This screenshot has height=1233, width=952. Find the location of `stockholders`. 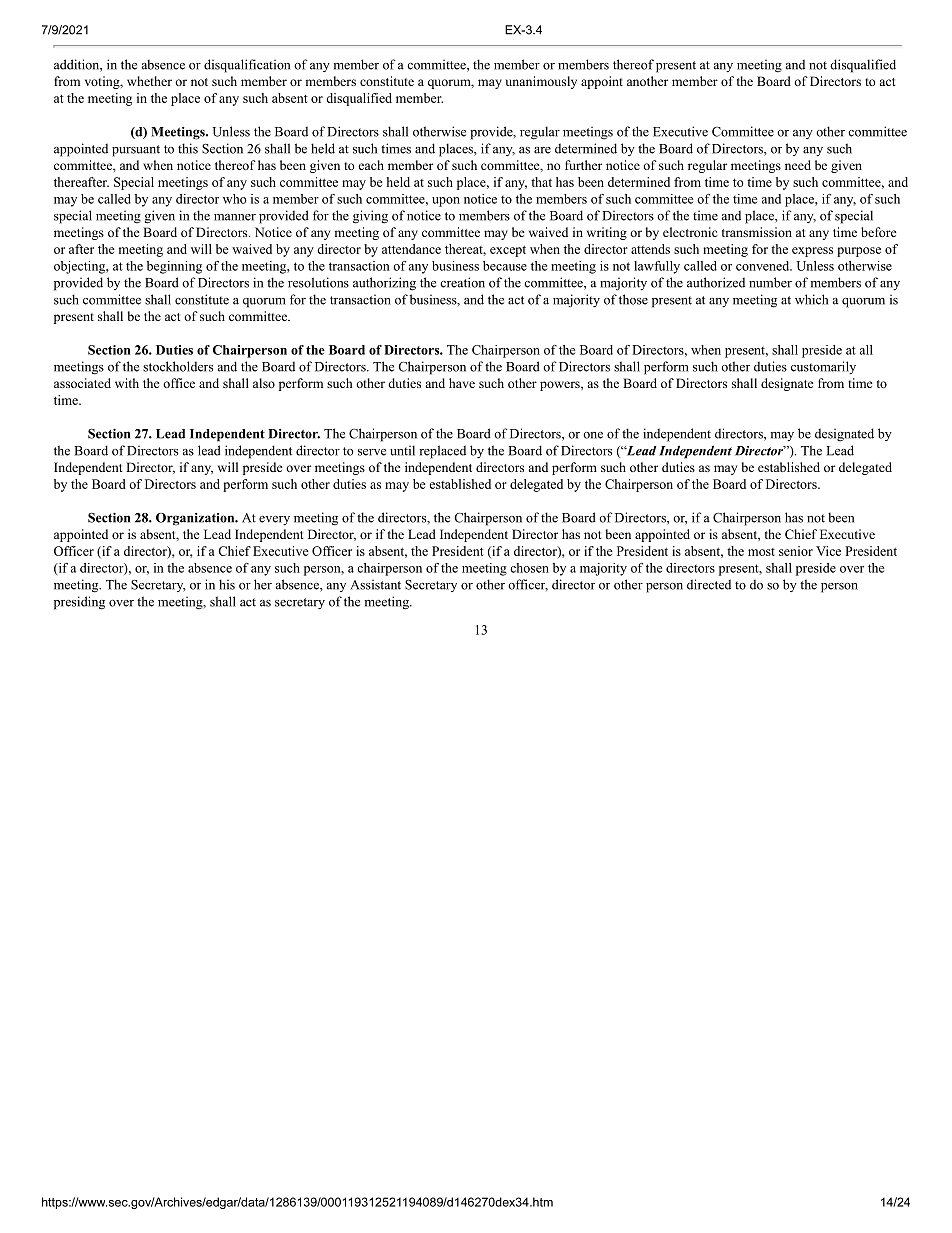

stockholders is located at coordinates (178, 366).
